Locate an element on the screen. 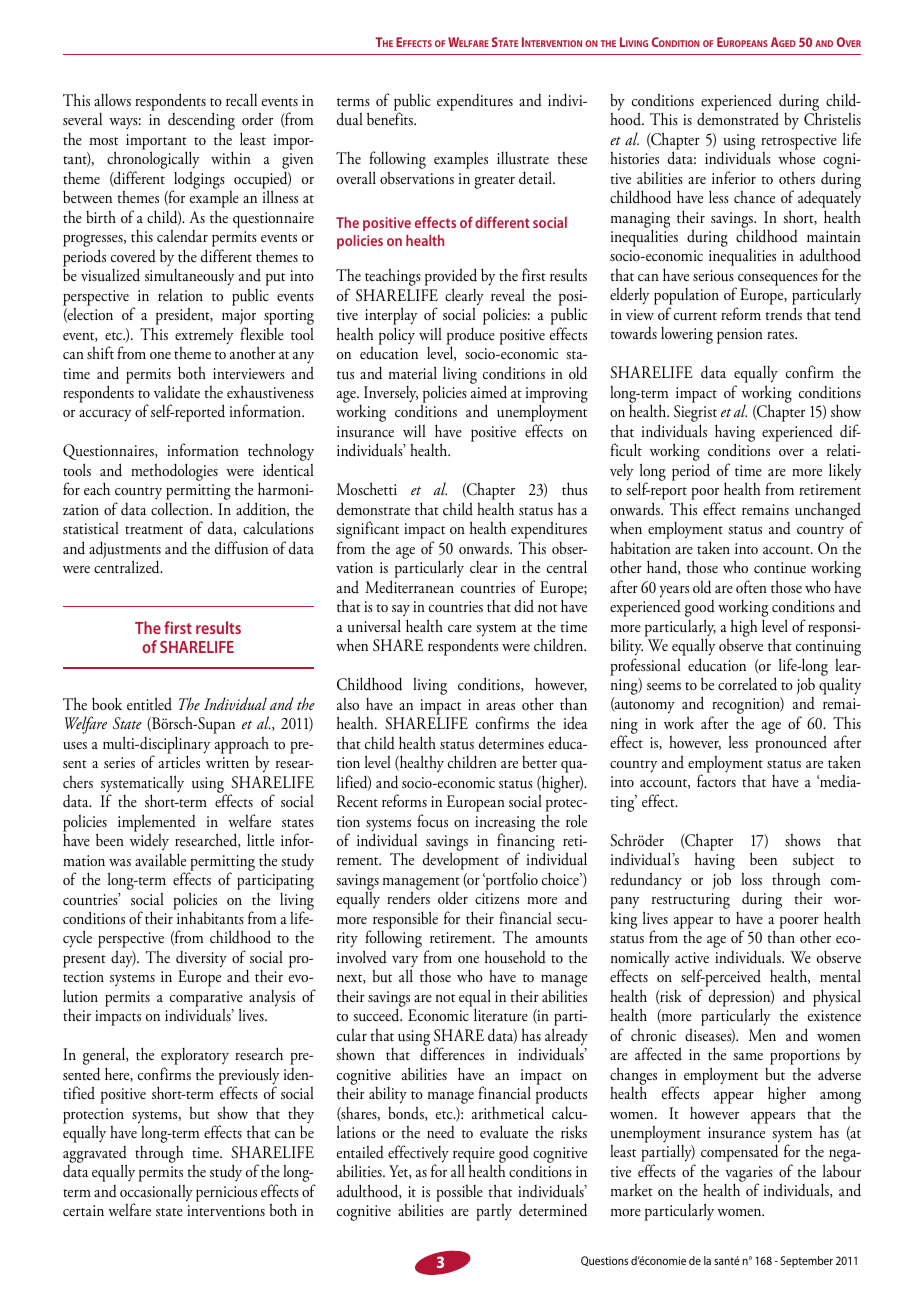  correlated is located at coordinates (747, 684).
